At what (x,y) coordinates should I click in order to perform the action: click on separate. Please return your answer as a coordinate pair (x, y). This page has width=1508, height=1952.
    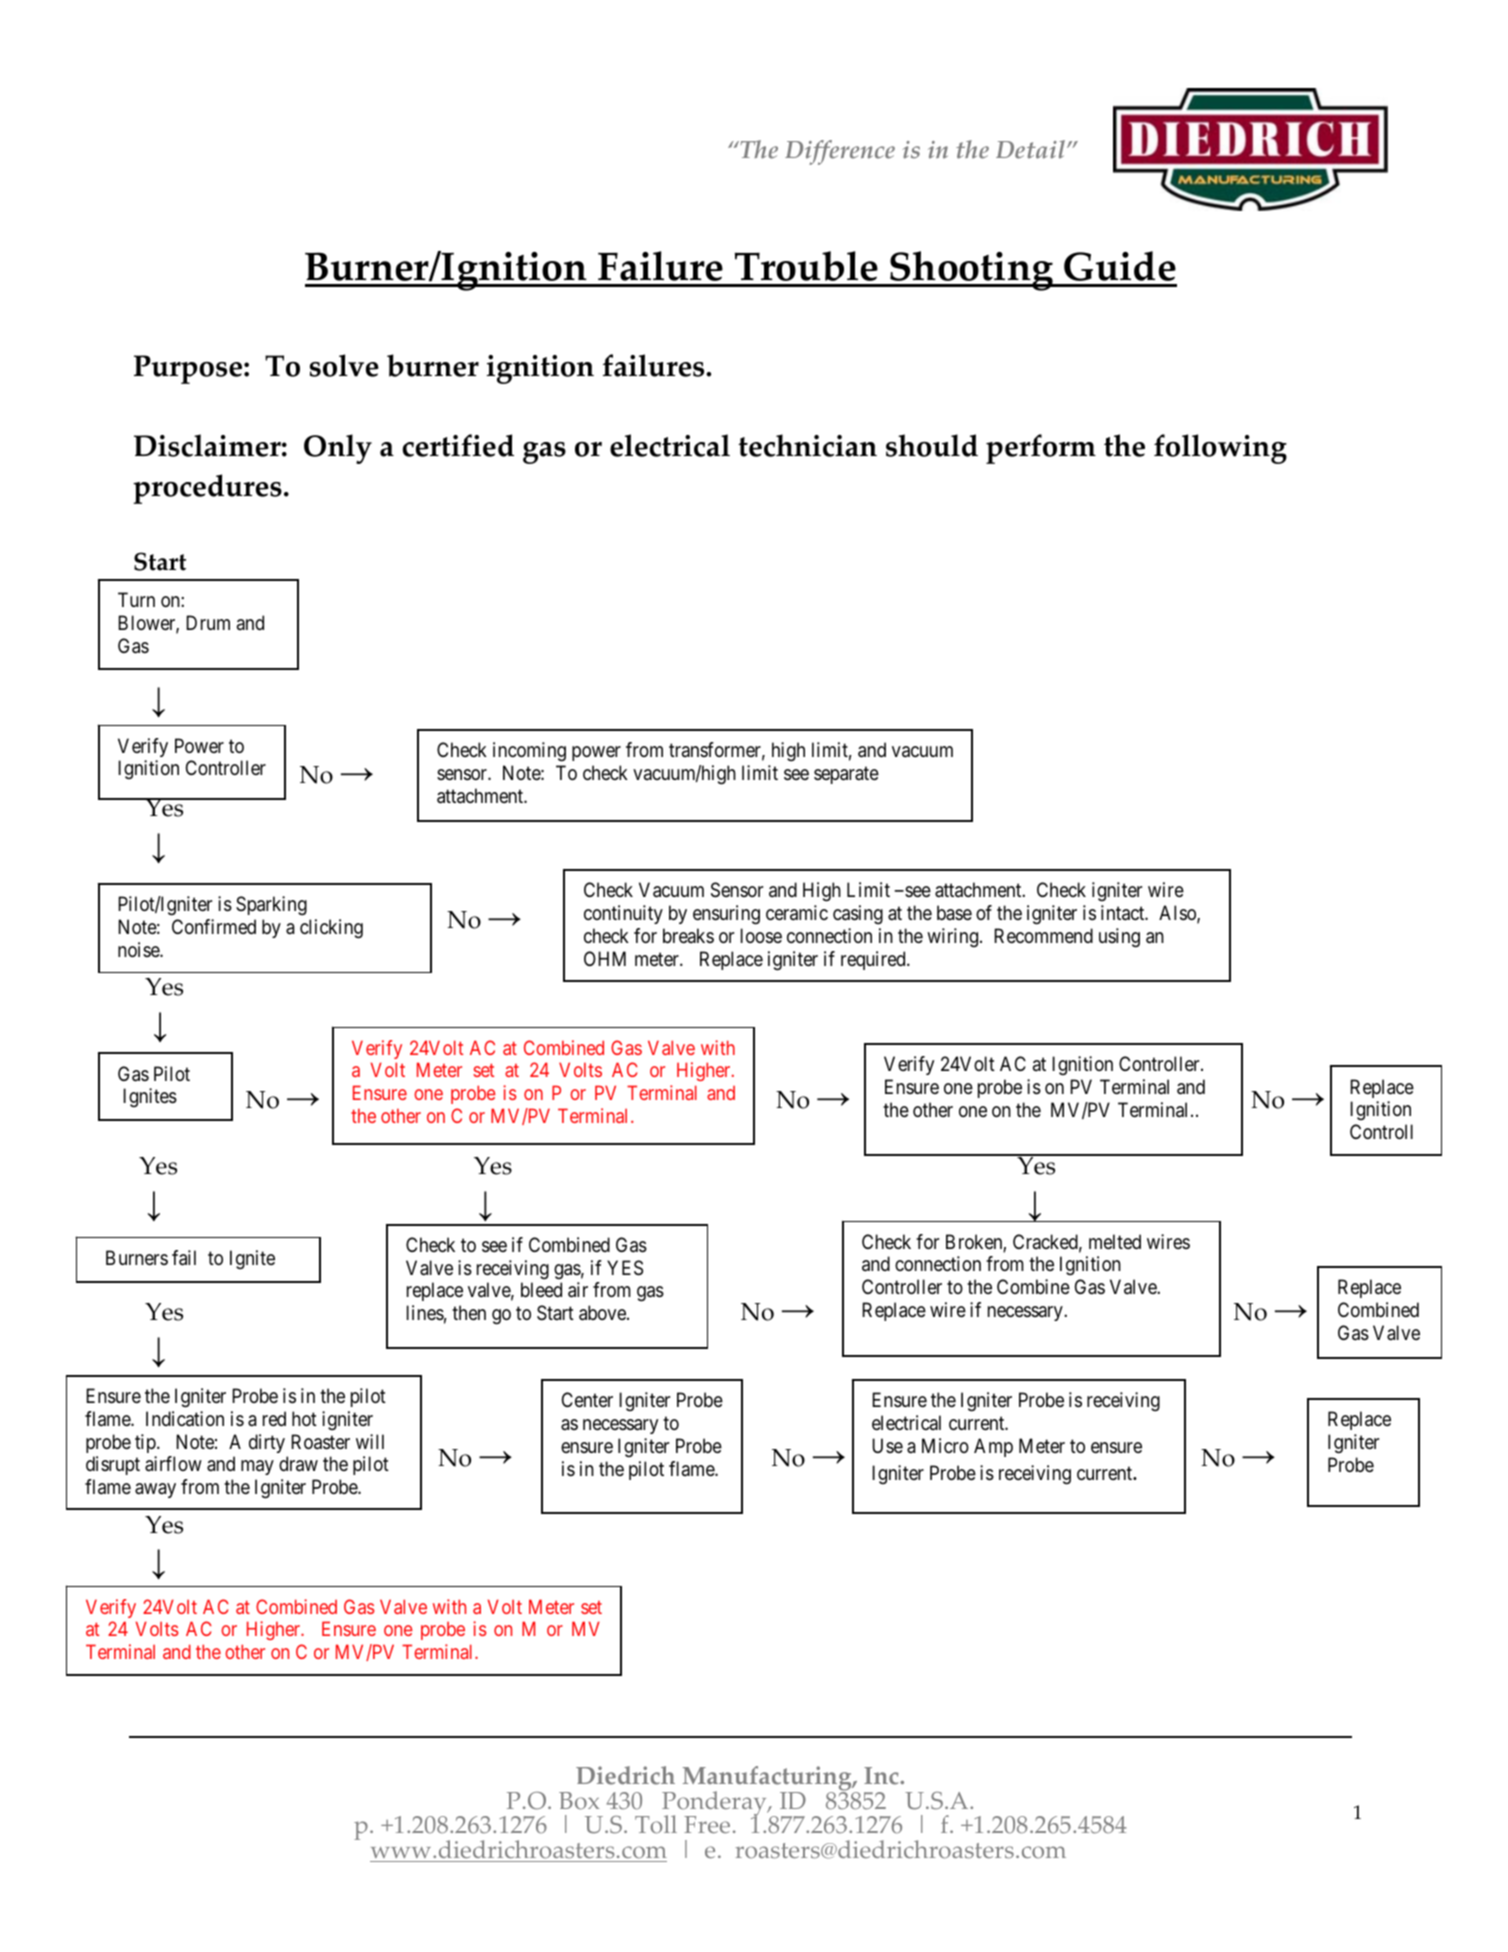
    Looking at the image, I should click on (846, 775).
